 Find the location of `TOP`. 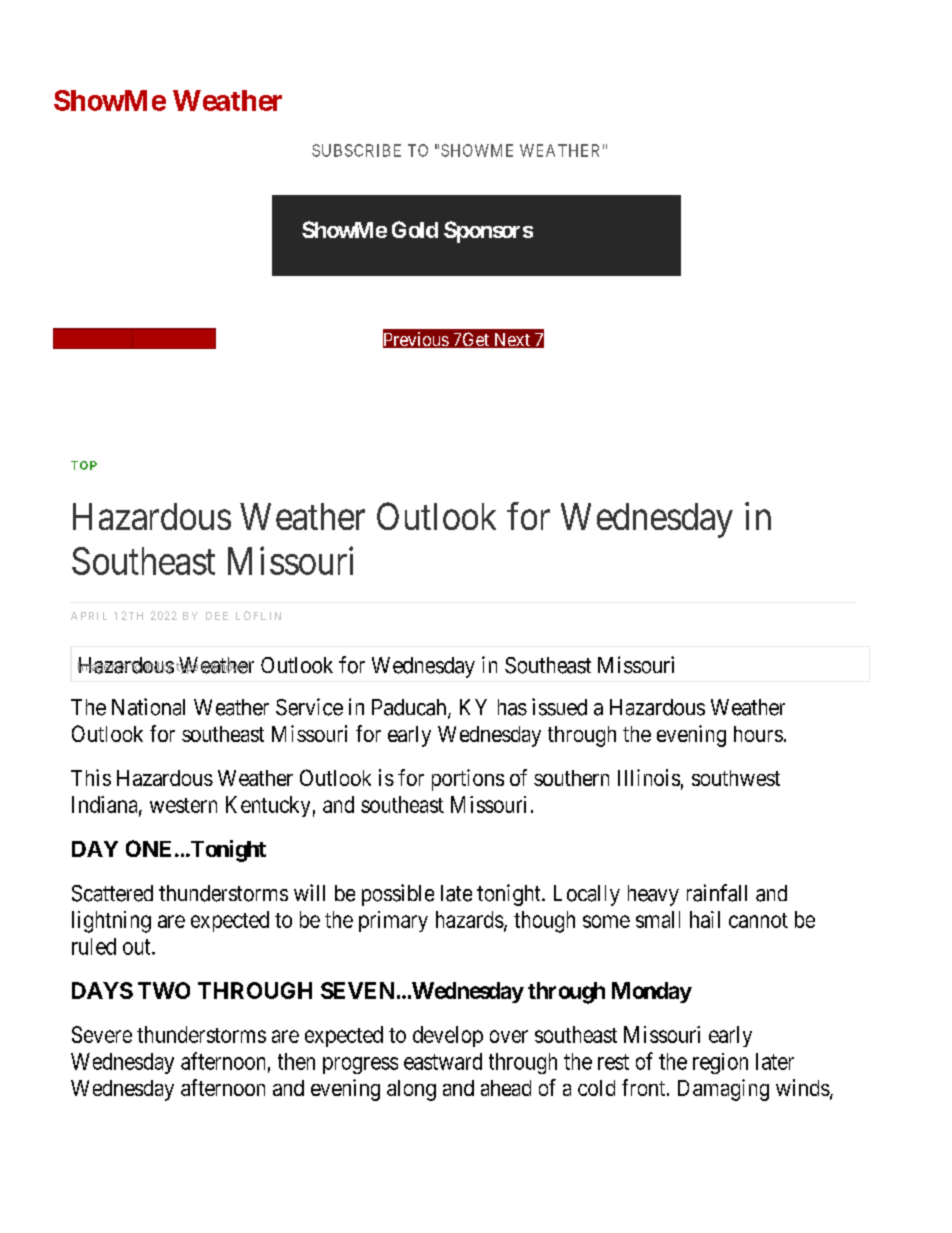

TOP is located at coordinates (84, 465).
